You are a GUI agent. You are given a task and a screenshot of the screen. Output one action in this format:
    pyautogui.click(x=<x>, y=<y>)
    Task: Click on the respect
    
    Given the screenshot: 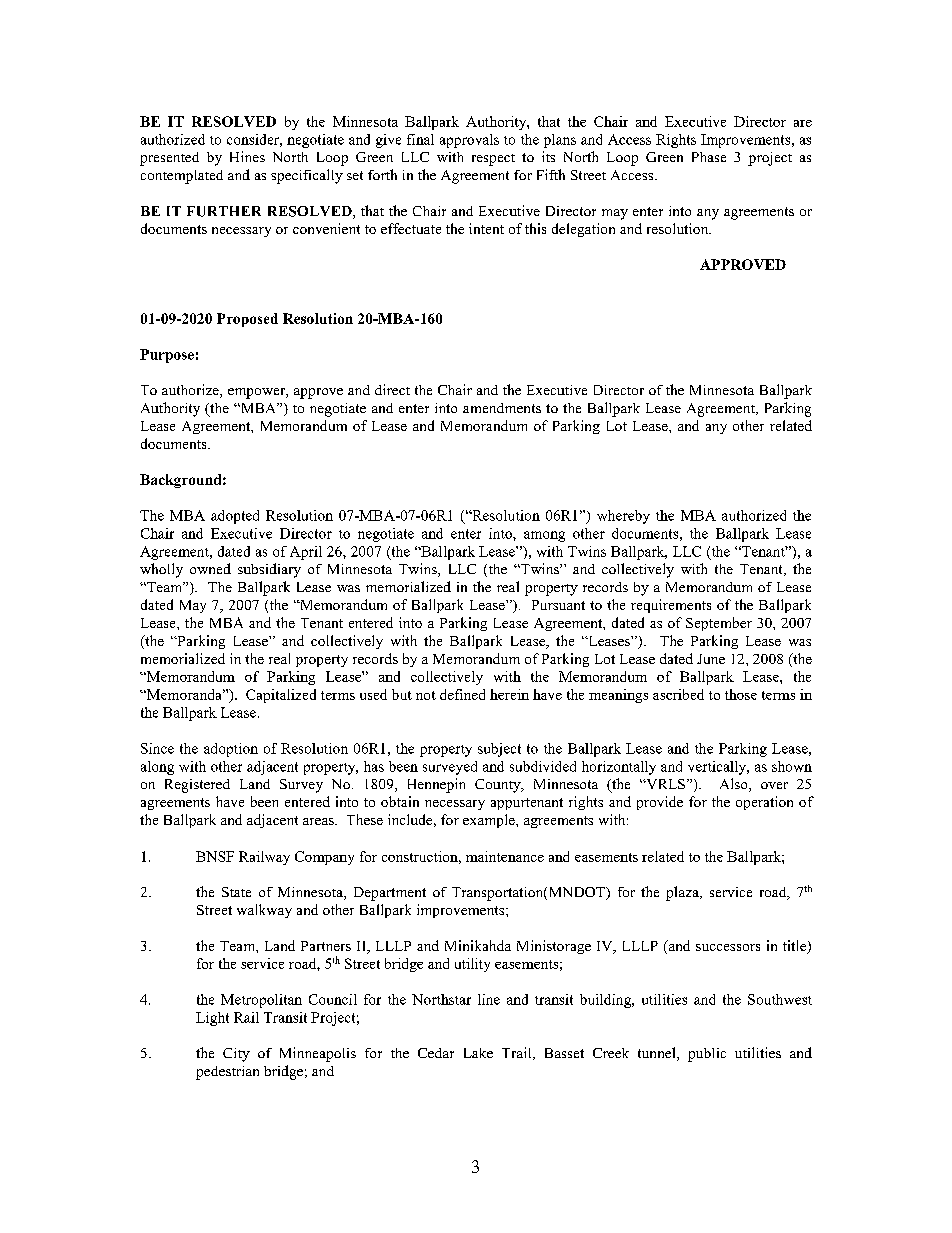 What is the action you would take?
    pyautogui.click(x=493, y=160)
